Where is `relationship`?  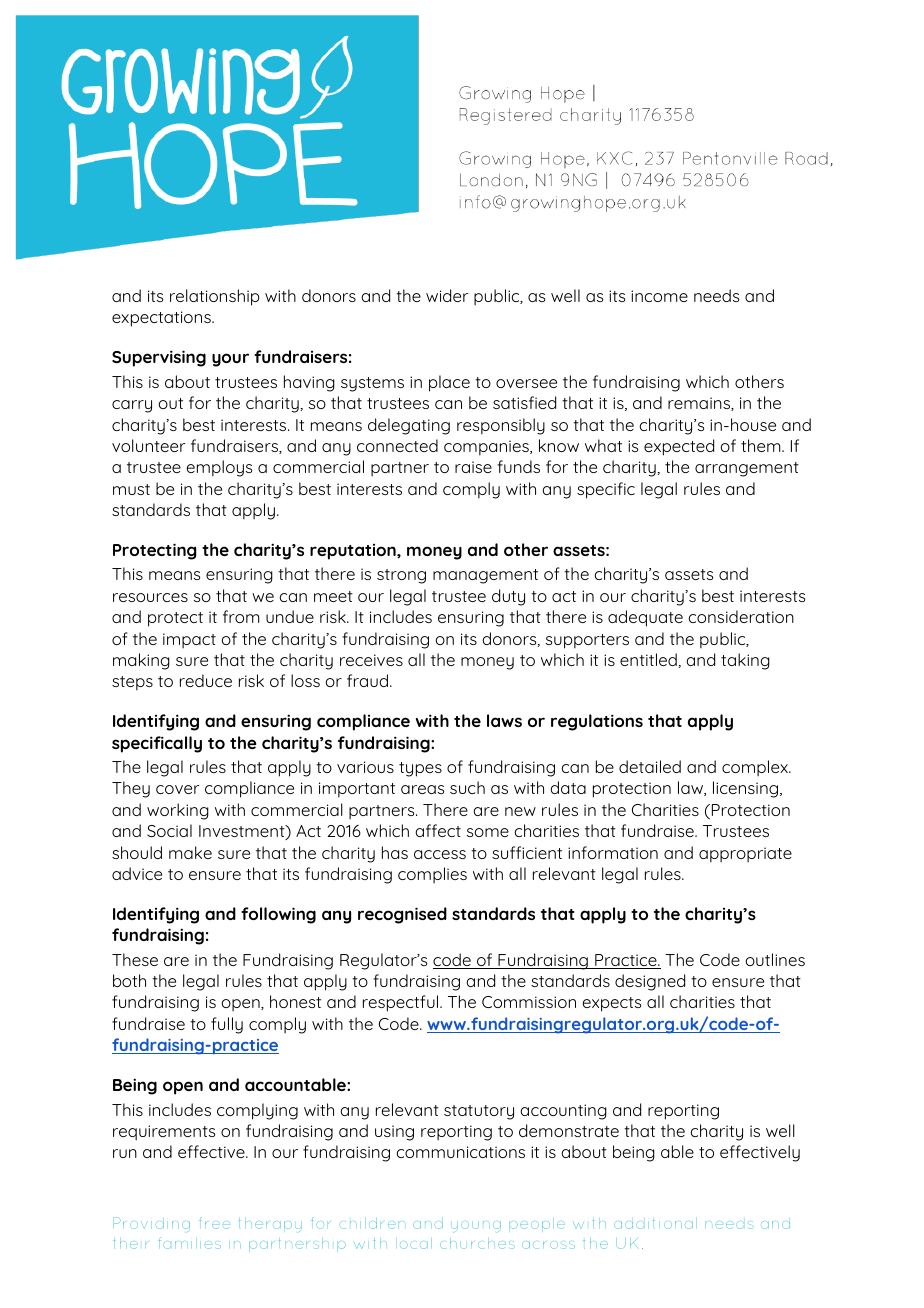 relationship is located at coordinates (215, 297).
